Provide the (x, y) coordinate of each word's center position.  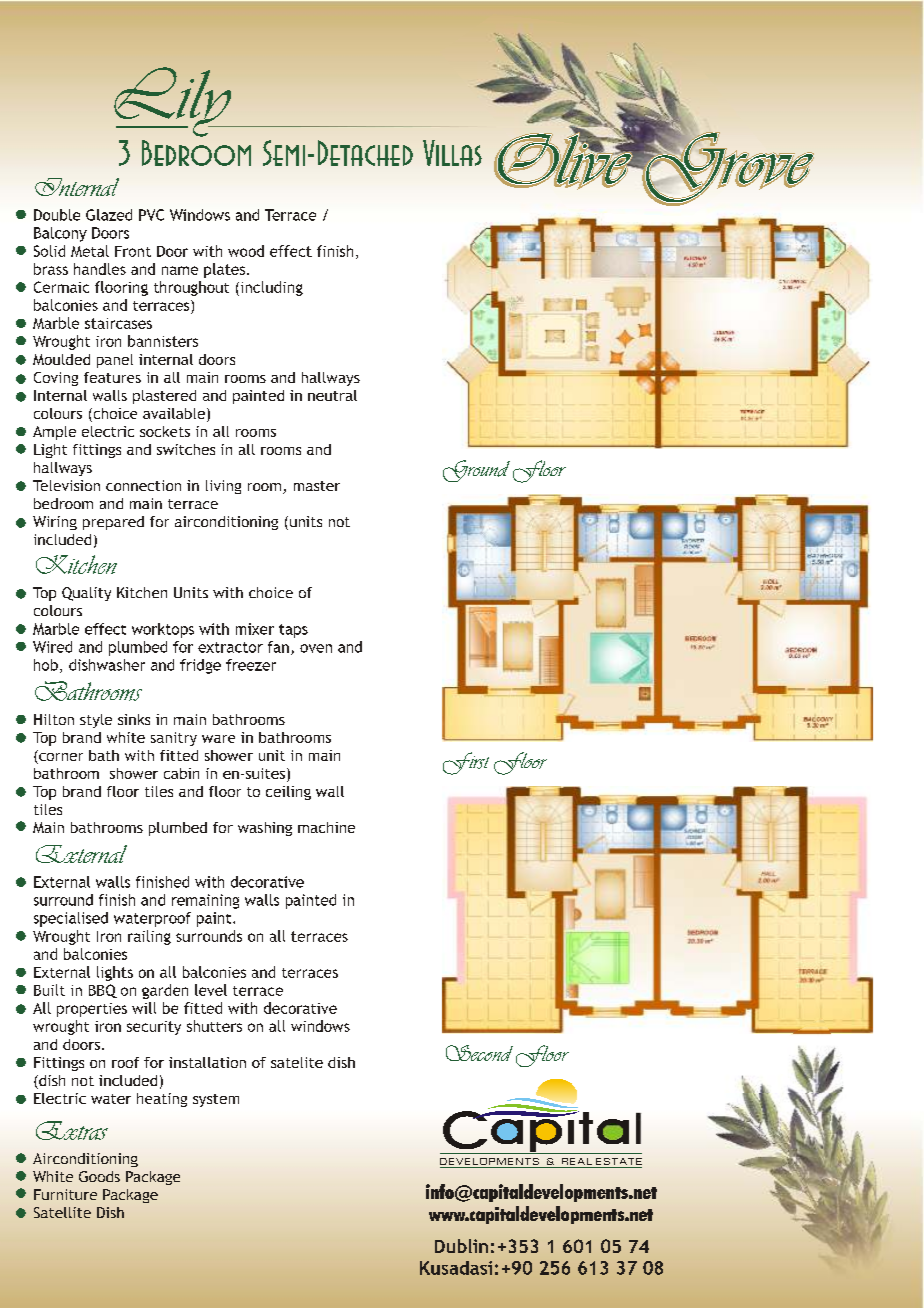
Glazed (109, 215)
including (270, 288)
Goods (99, 1176)
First (466, 763)
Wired (52, 647)
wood (246, 251)
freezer (251, 665)
